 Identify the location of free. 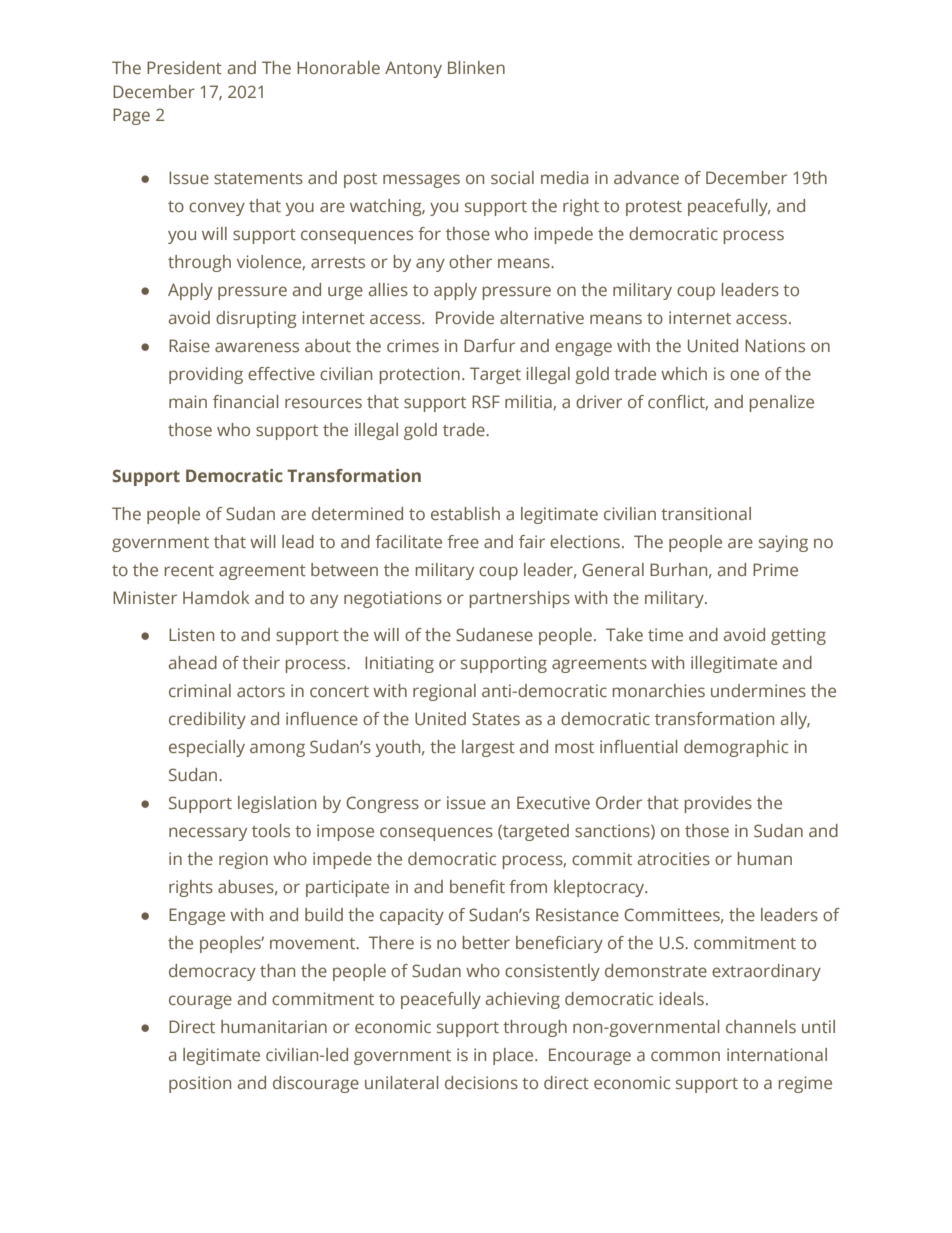
(463, 541).
